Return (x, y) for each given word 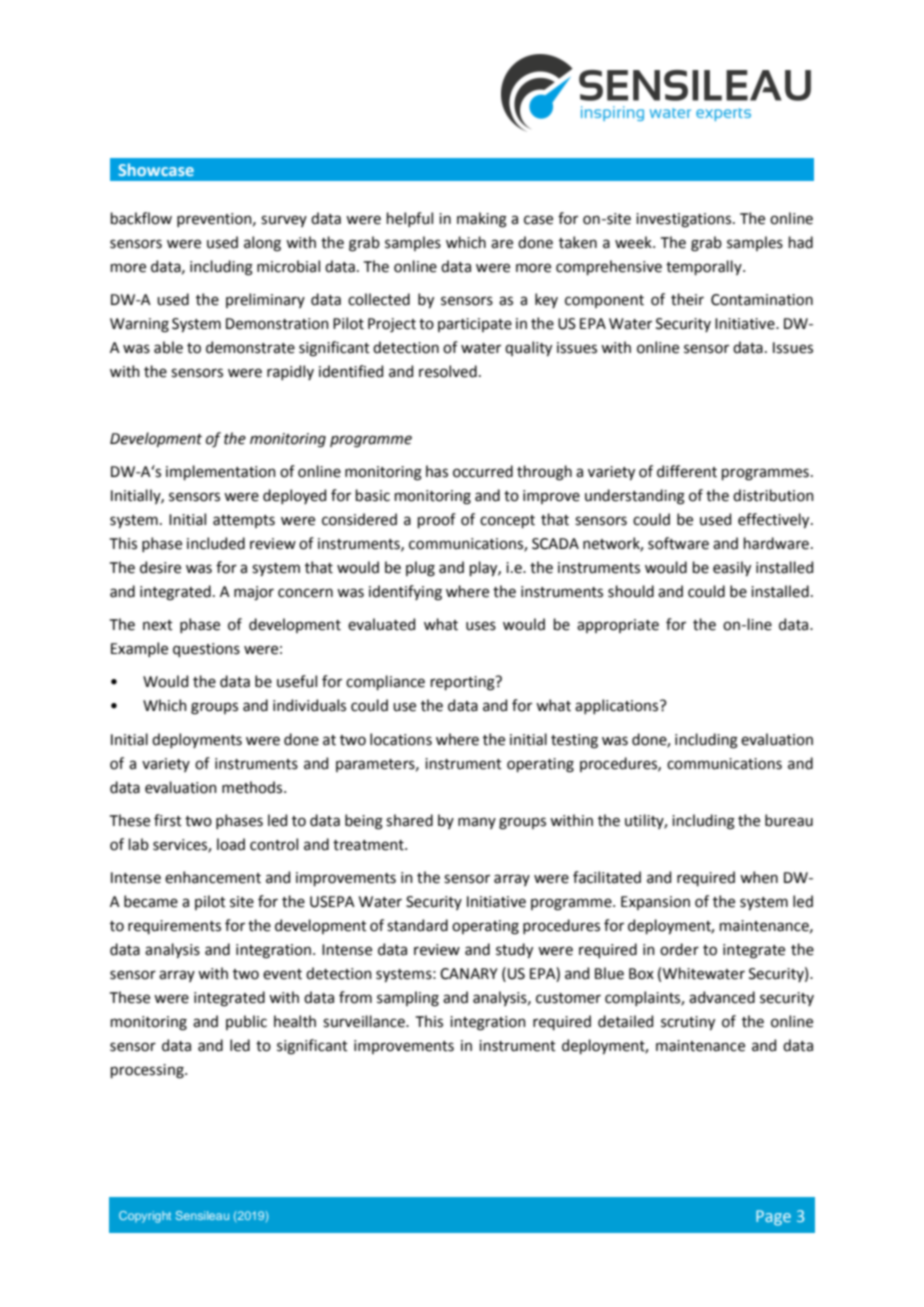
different (687, 471)
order (679, 949)
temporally (705, 267)
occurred (483, 471)
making (482, 220)
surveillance (365, 1021)
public (246, 1022)
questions (206, 650)
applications (618, 706)
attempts (244, 521)
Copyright (145, 1217)
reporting (464, 683)
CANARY (469, 974)
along (262, 244)
